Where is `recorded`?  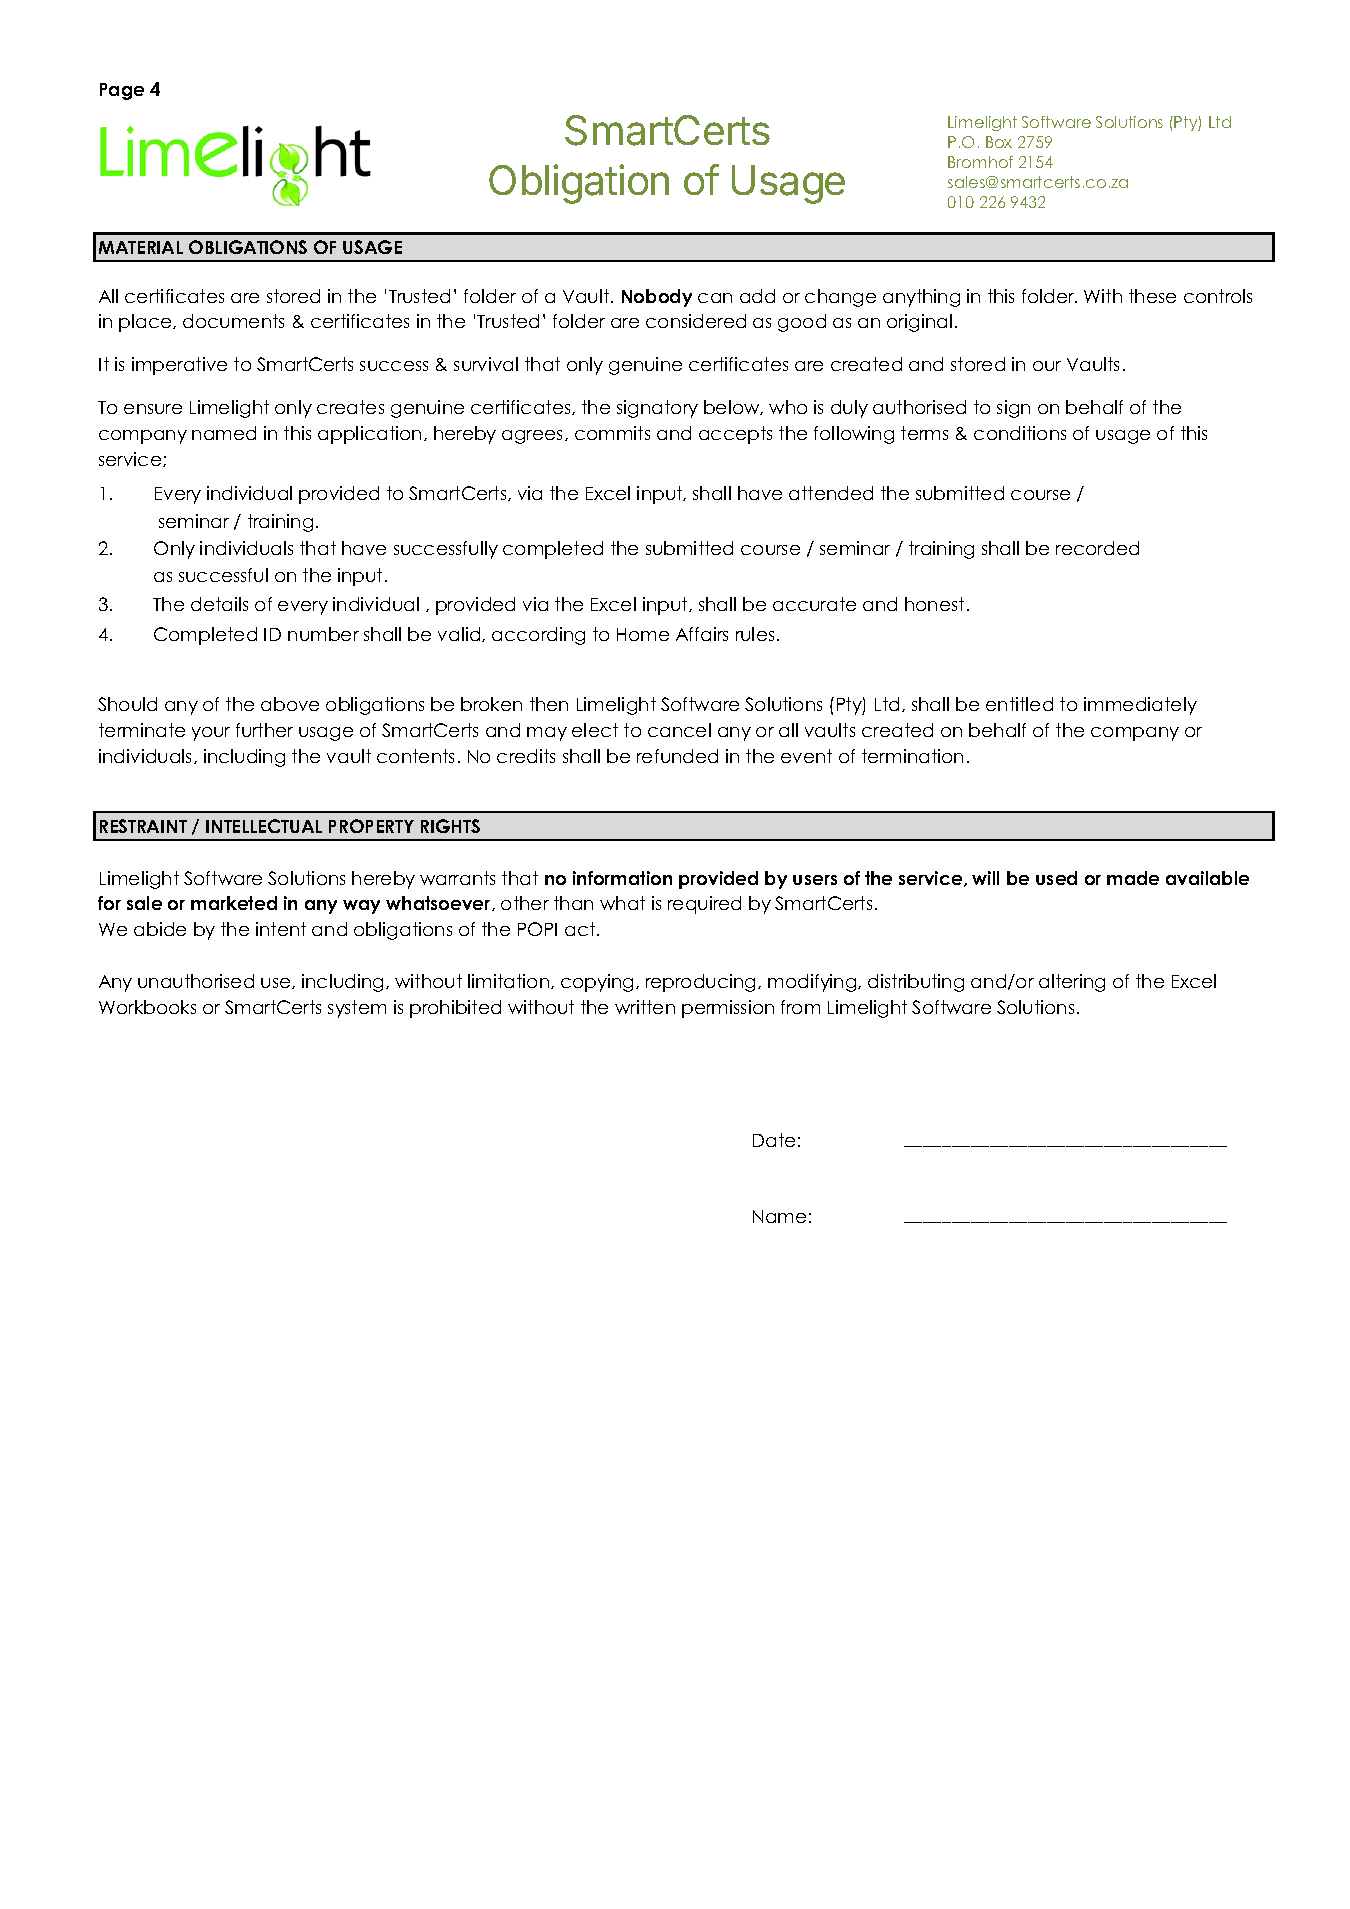 recorded is located at coordinates (1097, 548).
